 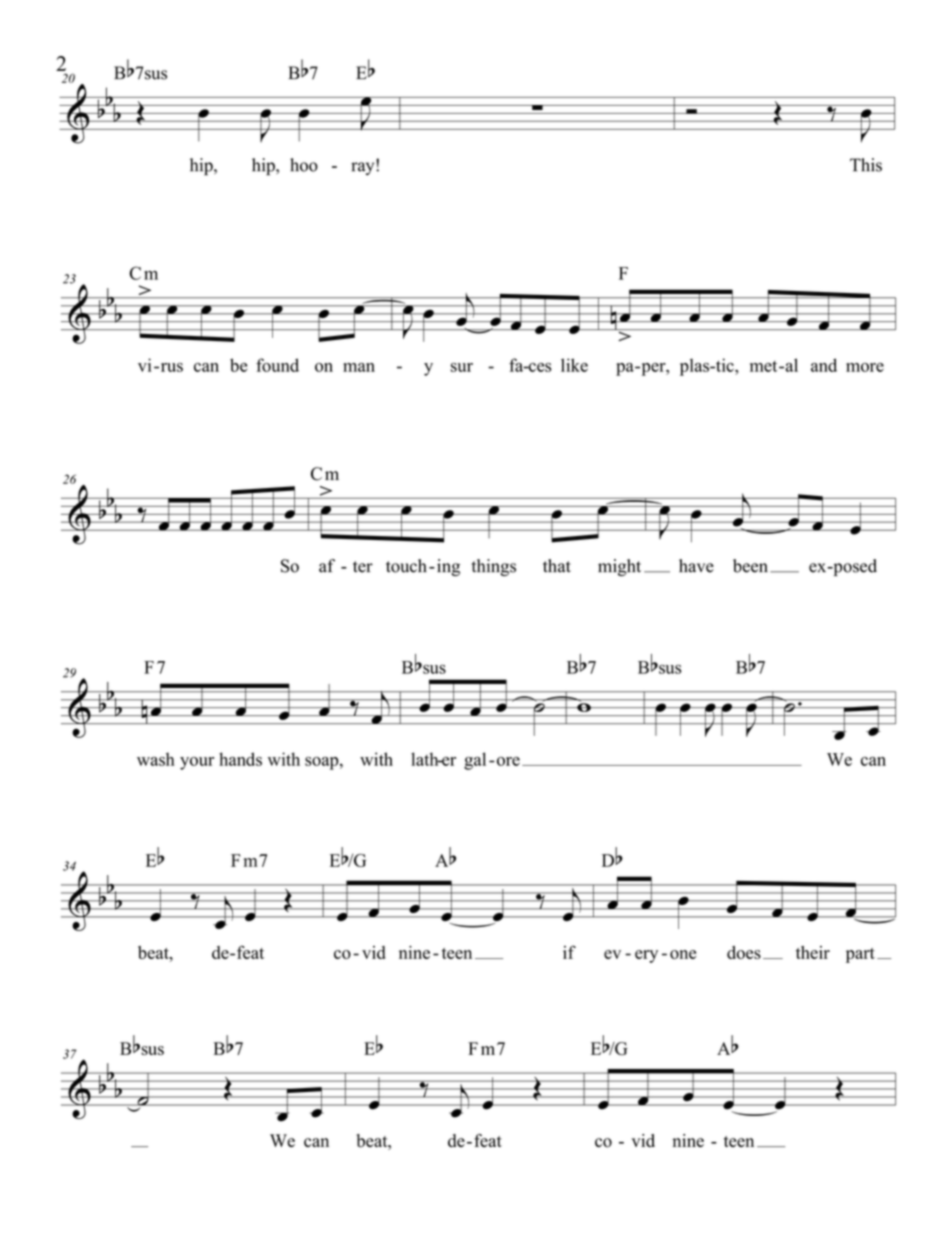 I want to click on posed, so click(x=854, y=567).
